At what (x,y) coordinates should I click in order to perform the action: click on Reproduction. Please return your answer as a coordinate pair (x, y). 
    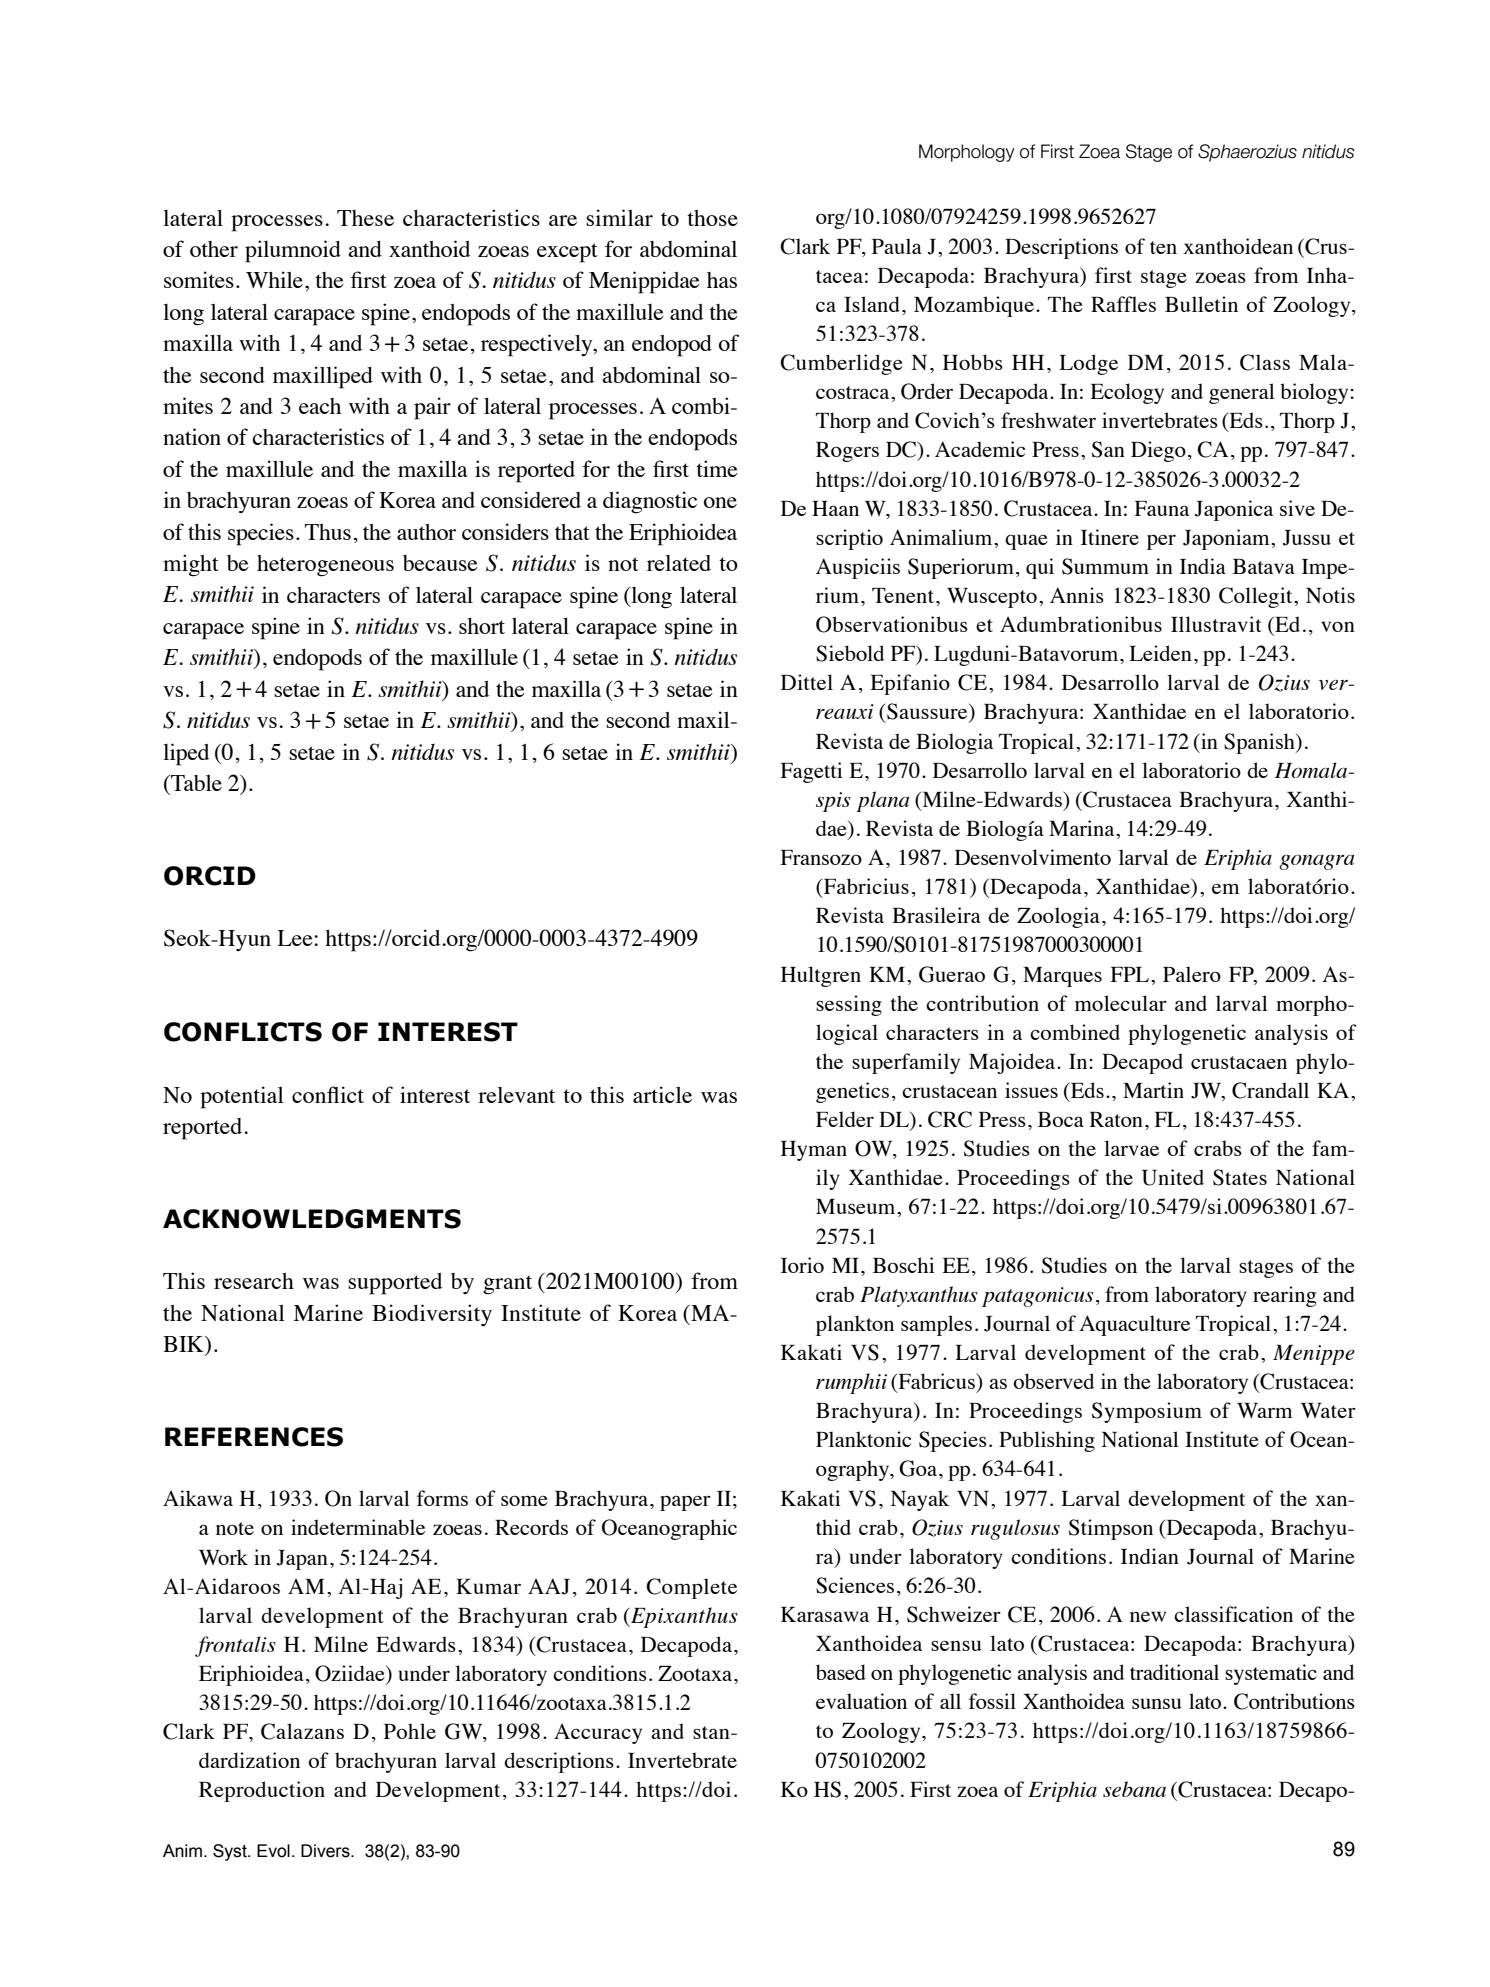
    Looking at the image, I should click on (262, 1791).
